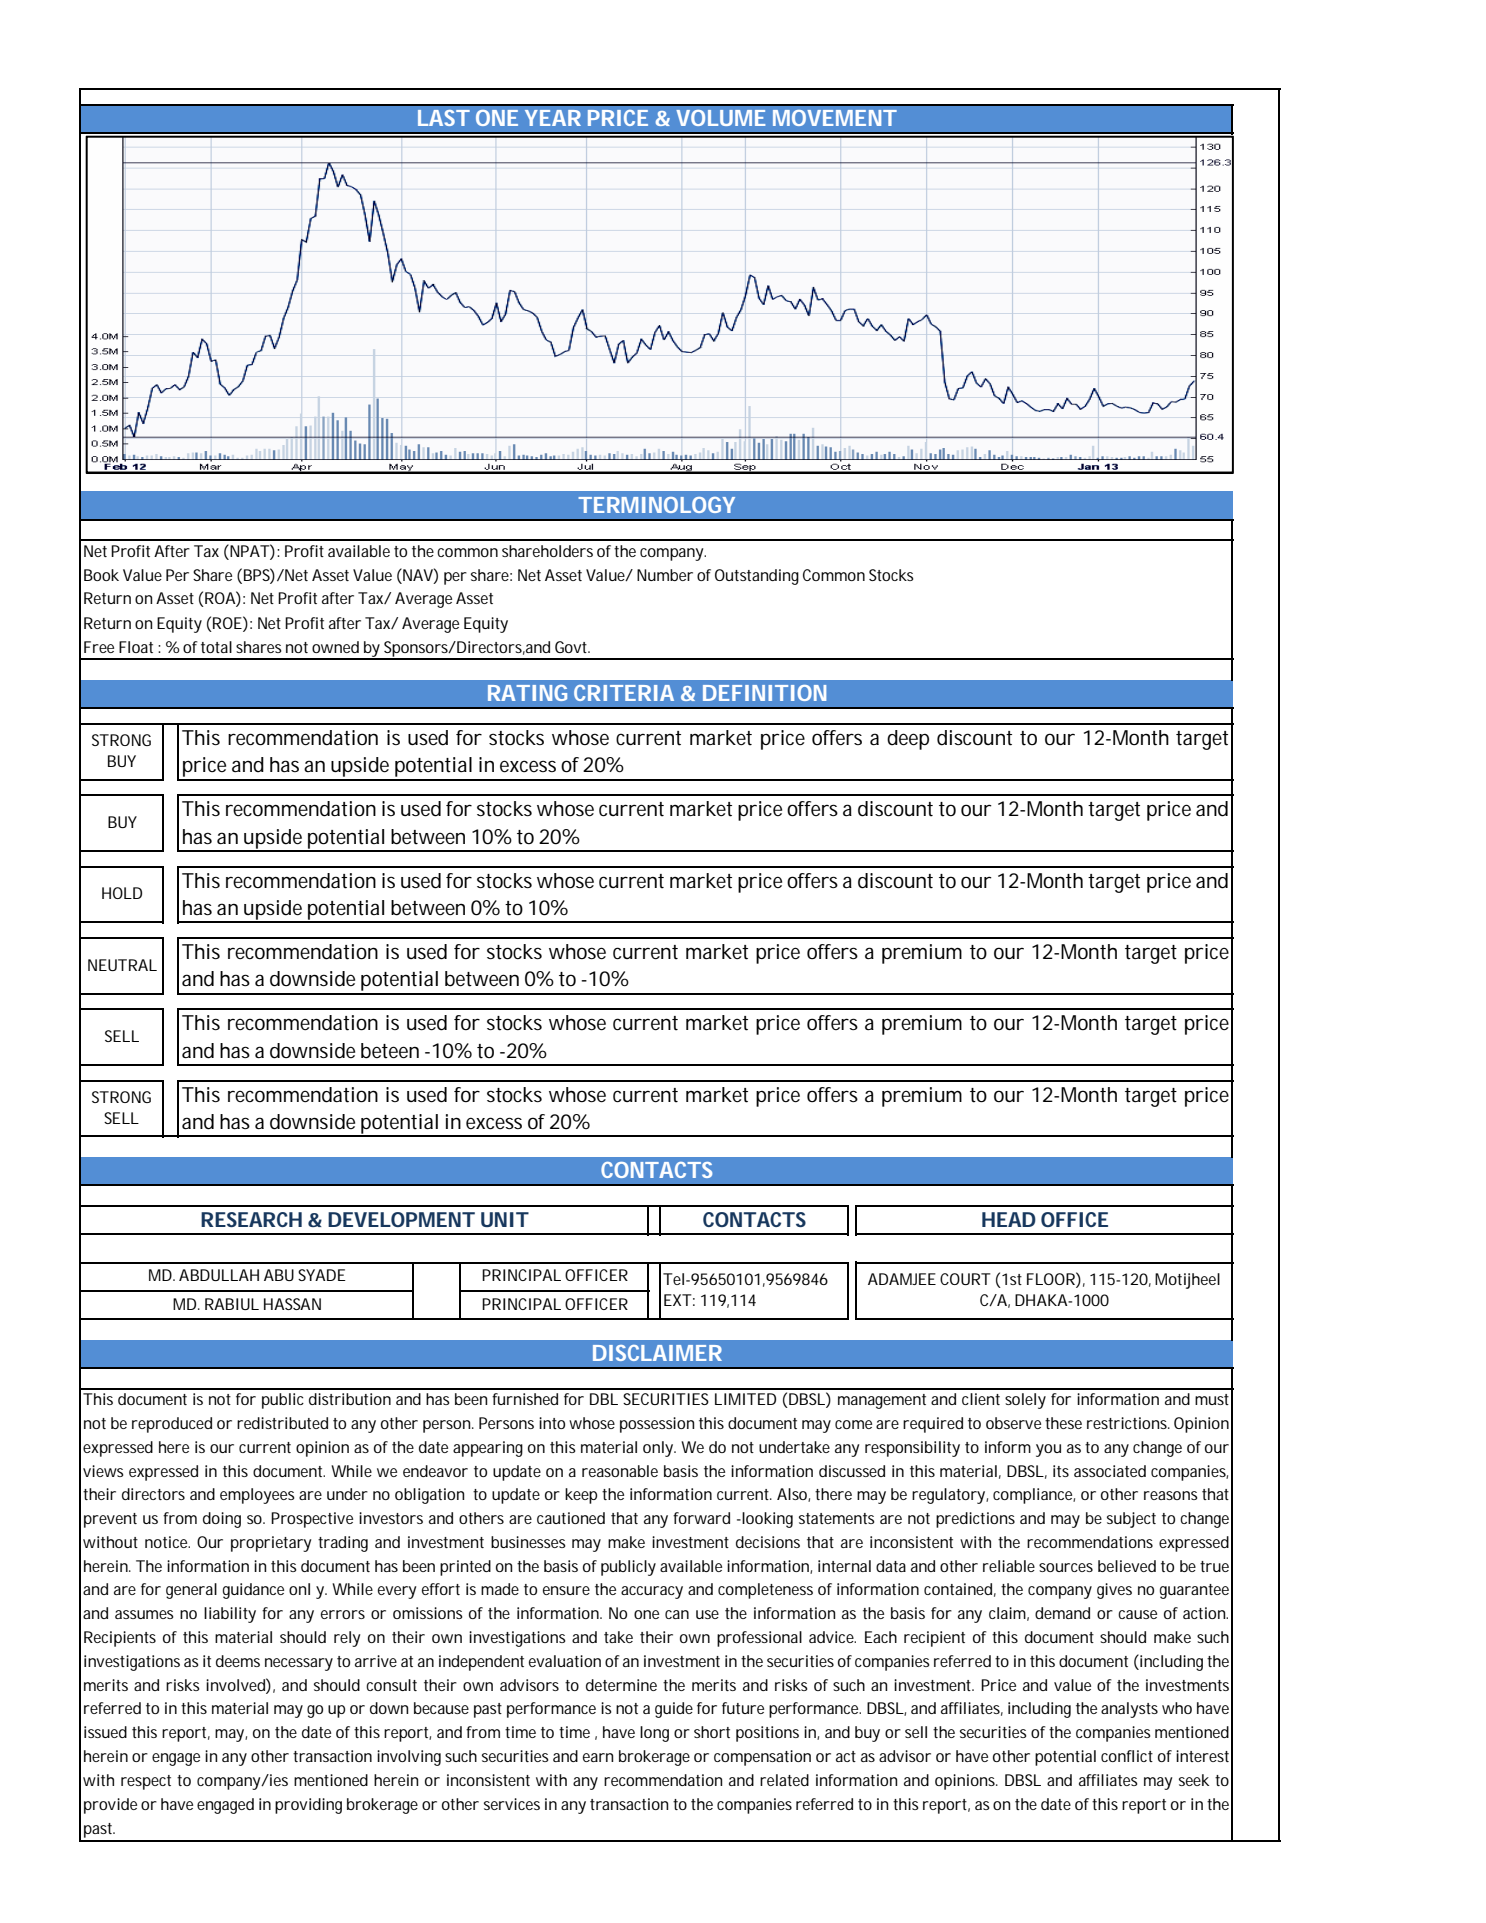 This image has width=1486, height=1923. Describe the element at coordinates (1025, 1401) in the image. I see `solely` at that location.
